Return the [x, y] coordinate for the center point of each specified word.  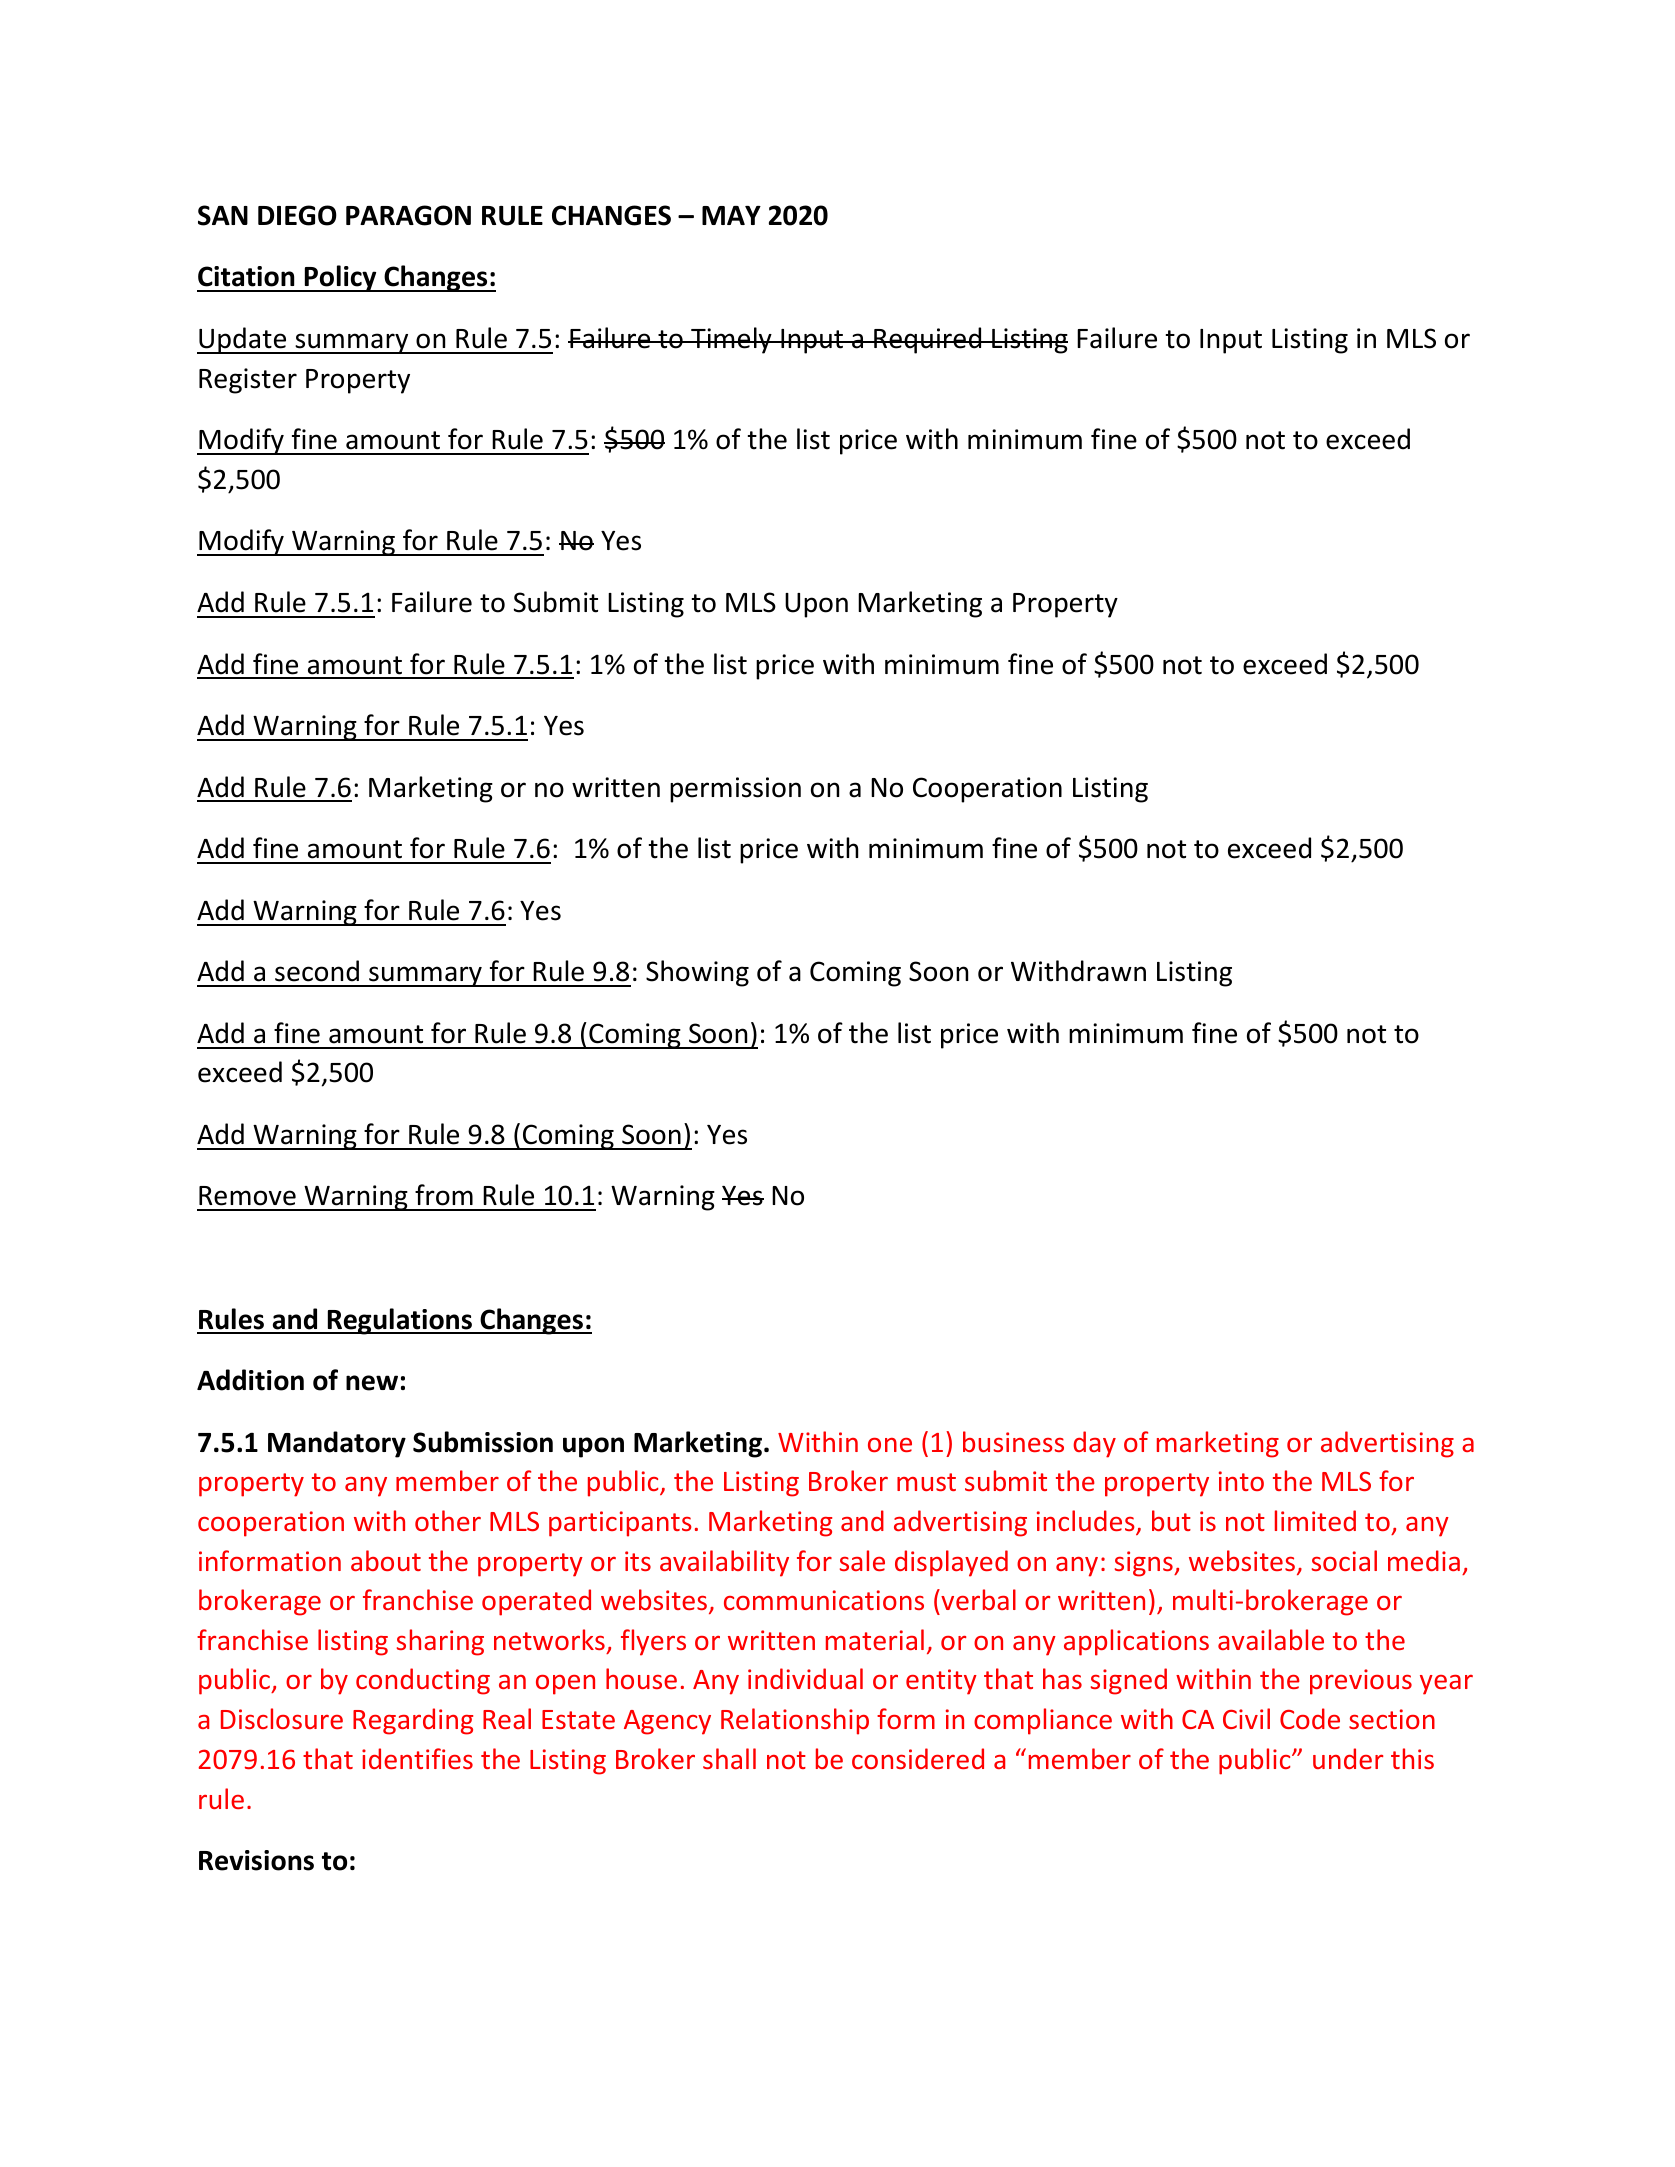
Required [928, 340]
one [890, 1445]
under [1348, 1758]
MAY [731, 215]
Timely [731, 340]
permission [735, 790]
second [317, 971]
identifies [417, 1758]
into [1241, 1481]
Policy [340, 278]
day [1094, 1444]
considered [918, 1758]
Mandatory [337, 1444]
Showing [697, 973]
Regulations [399, 1321]
